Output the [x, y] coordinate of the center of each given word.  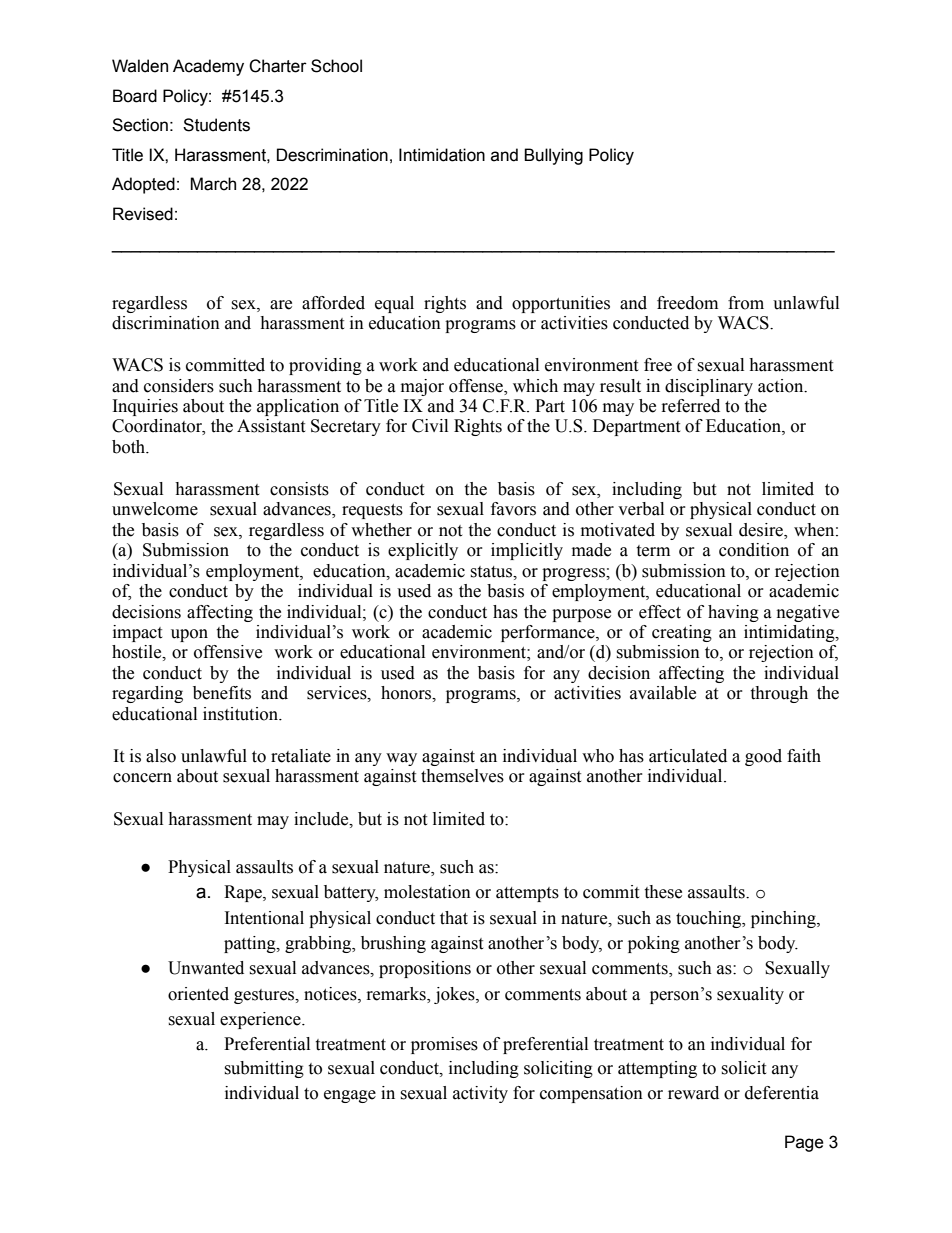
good [763, 757]
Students [216, 125]
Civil [430, 426]
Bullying [553, 156]
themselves [462, 776]
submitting [264, 1069]
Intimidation [442, 155]
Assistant [271, 426]
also [161, 756]
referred [691, 406]
